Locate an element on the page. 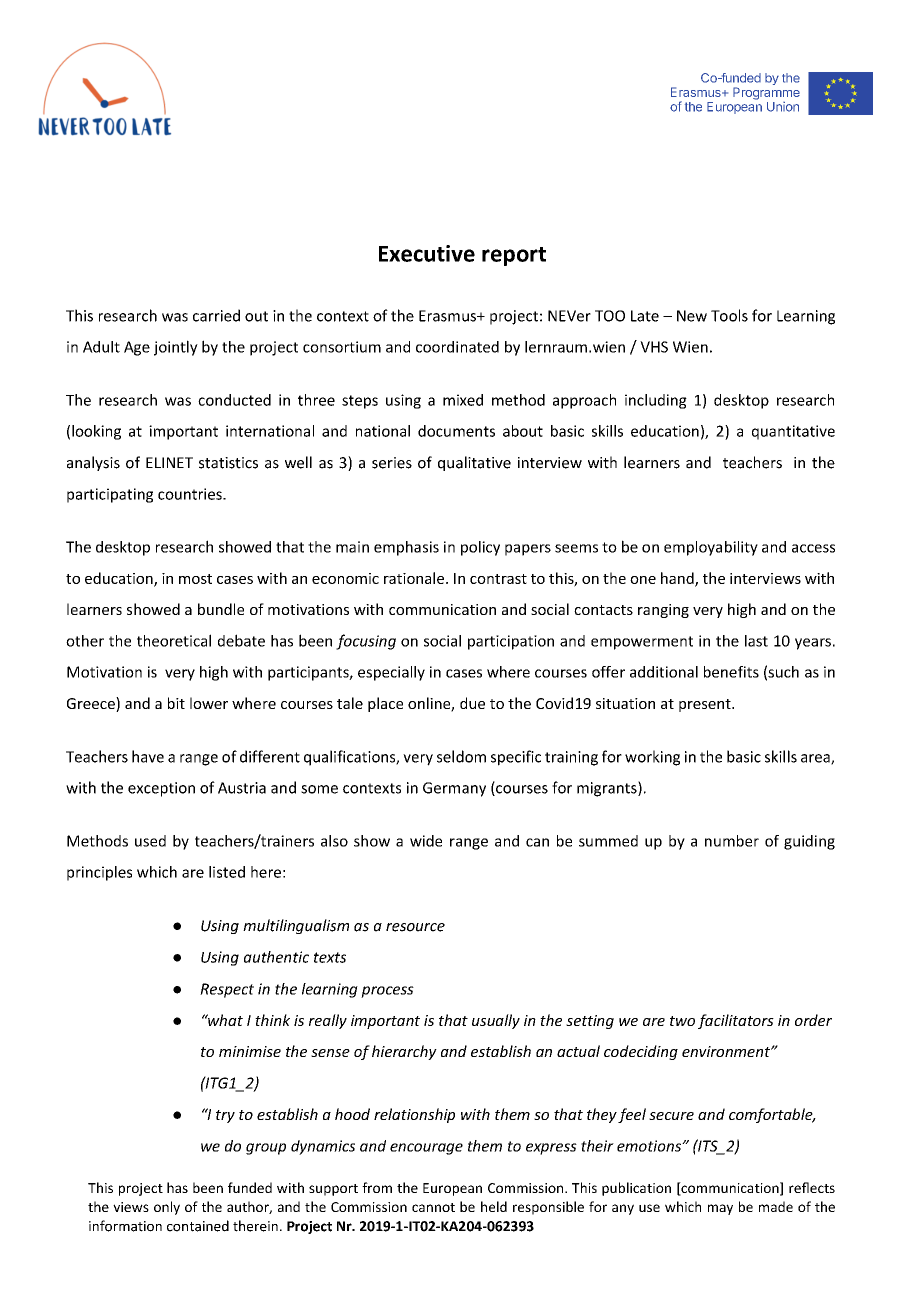 The height and width of the document is (1308, 924). Programme is located at coordinates (766, 93).
